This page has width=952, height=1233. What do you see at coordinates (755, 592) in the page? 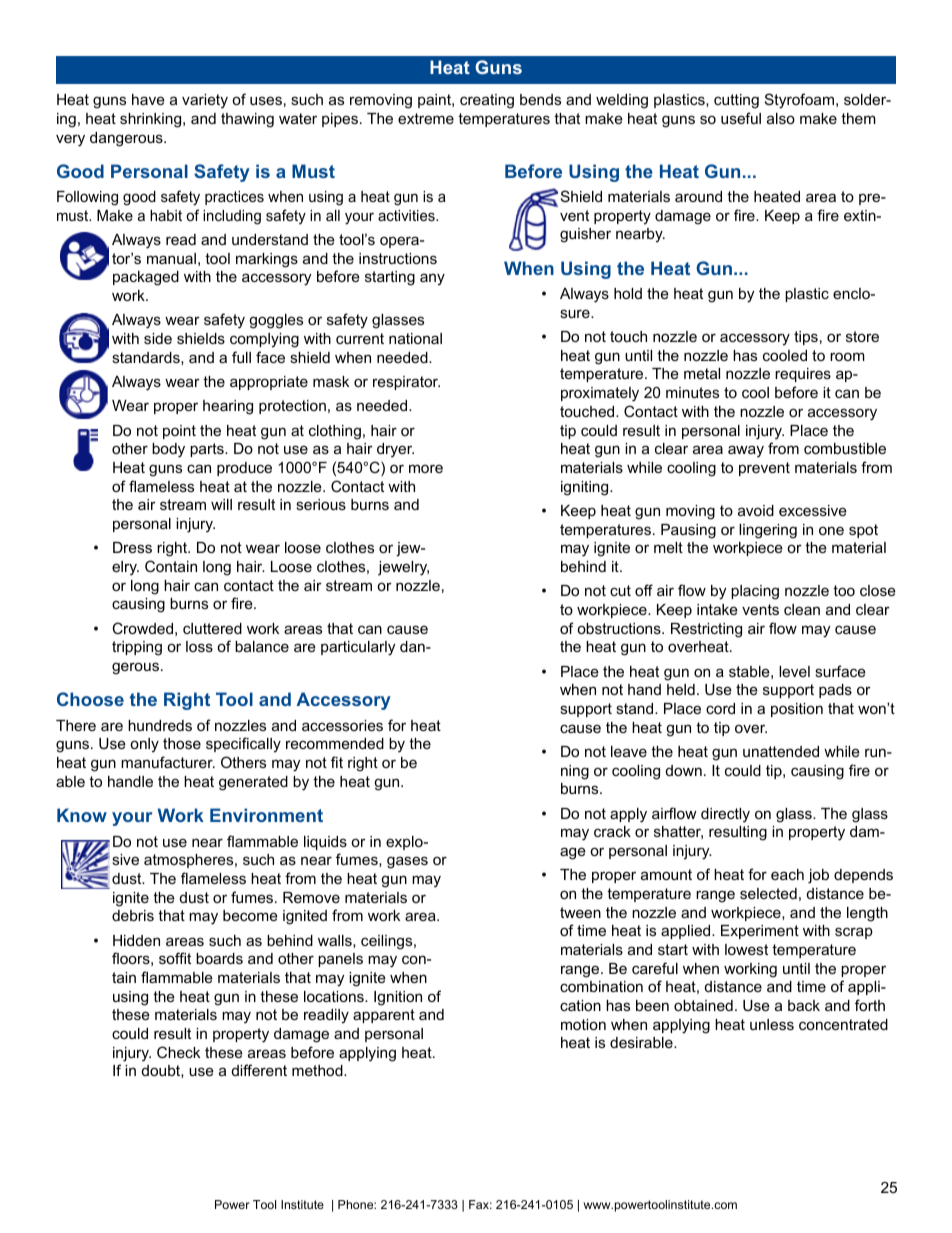
I see `placing` at bounding box center [755, 592].
